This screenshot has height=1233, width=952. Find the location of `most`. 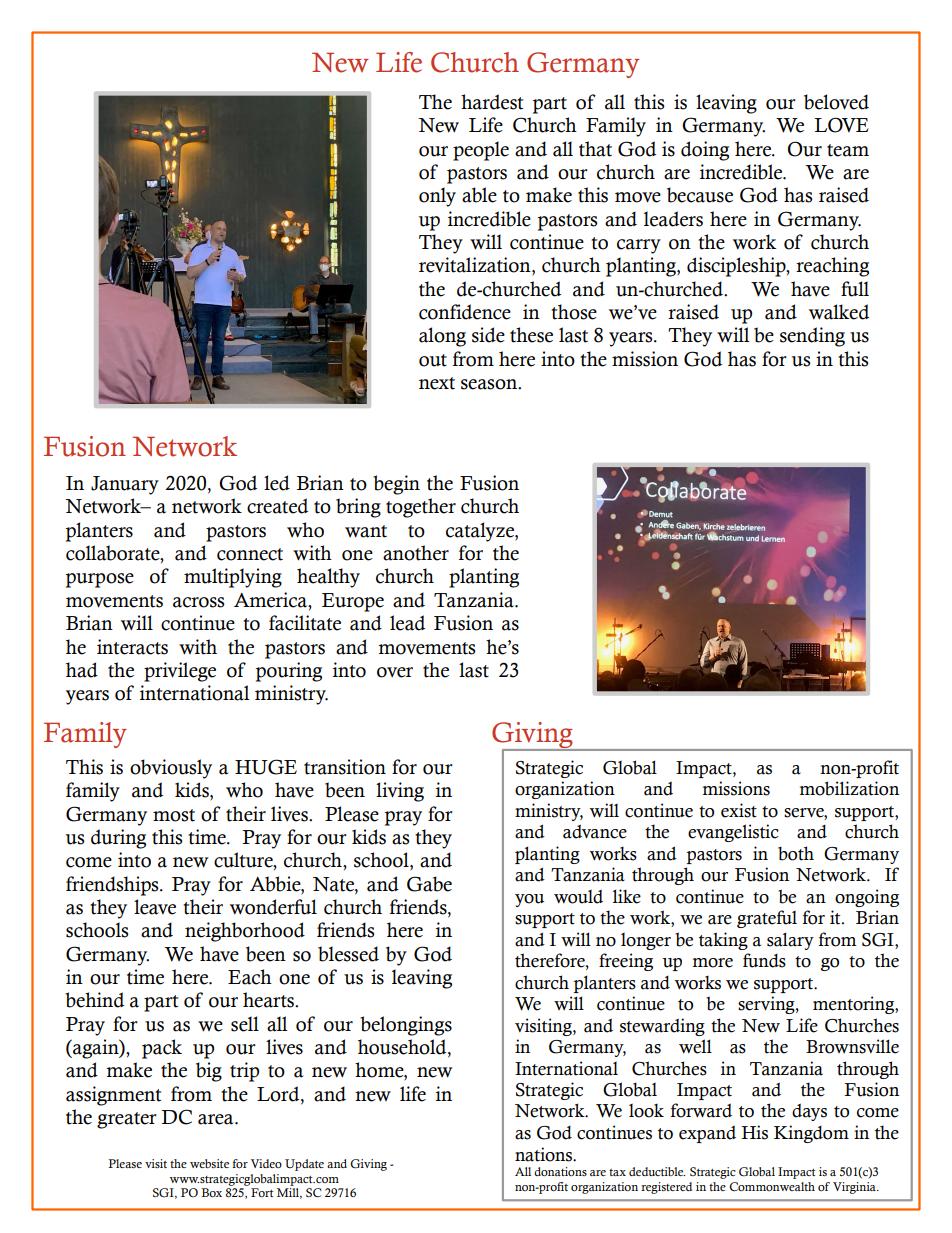

most is located at coordinates (174, 815).
